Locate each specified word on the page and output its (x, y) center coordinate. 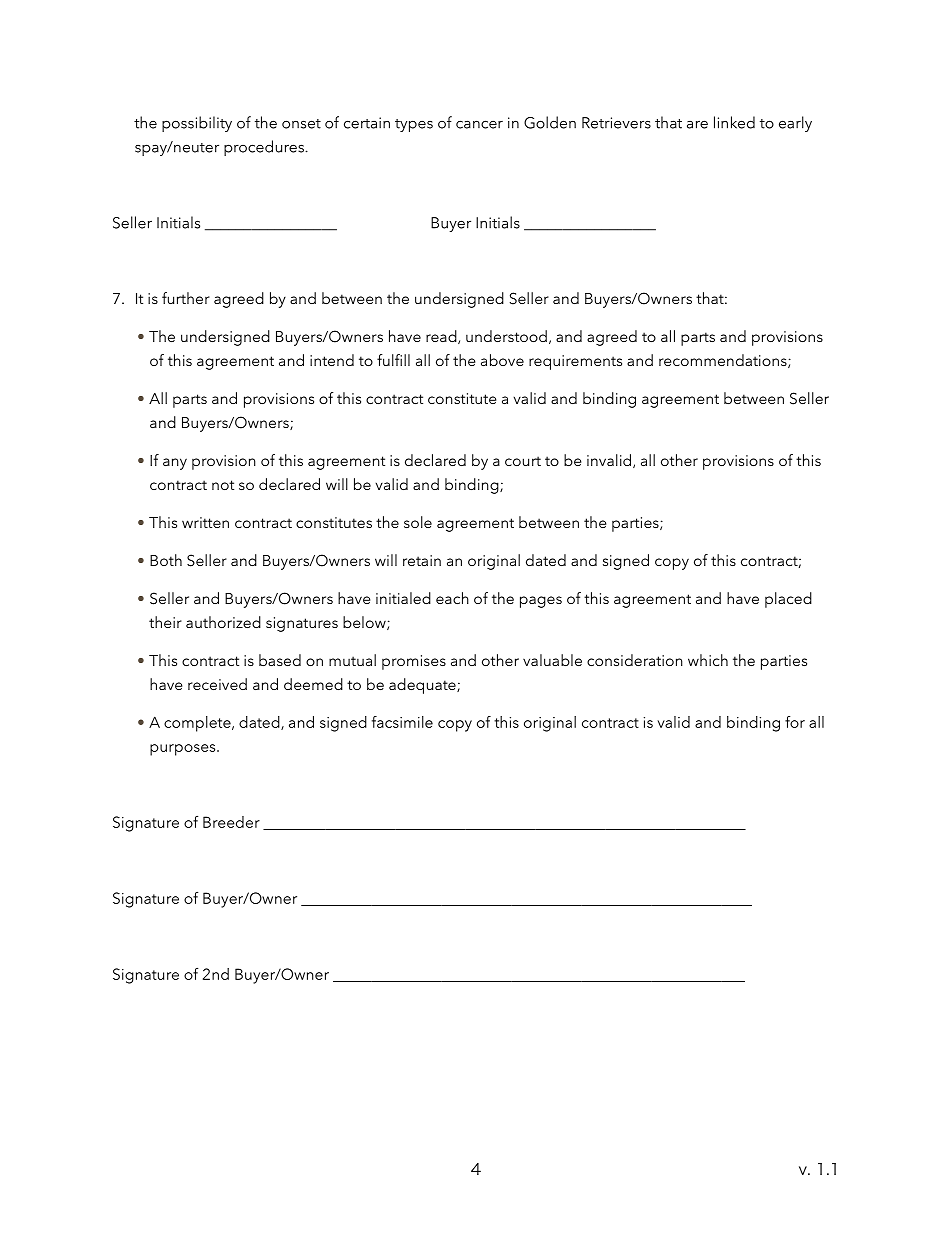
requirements (575, 362)
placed (788, 600)
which (708, 660)
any (175, 464)
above (502, 360)
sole (418, 522)
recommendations (724, 361)
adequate (423, 686)
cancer (479, 124)
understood (506, 336)
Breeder (231, 822)
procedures (265, 148)
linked (734, 122)
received (217, 684)
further (186, 298)
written (205, 522)
